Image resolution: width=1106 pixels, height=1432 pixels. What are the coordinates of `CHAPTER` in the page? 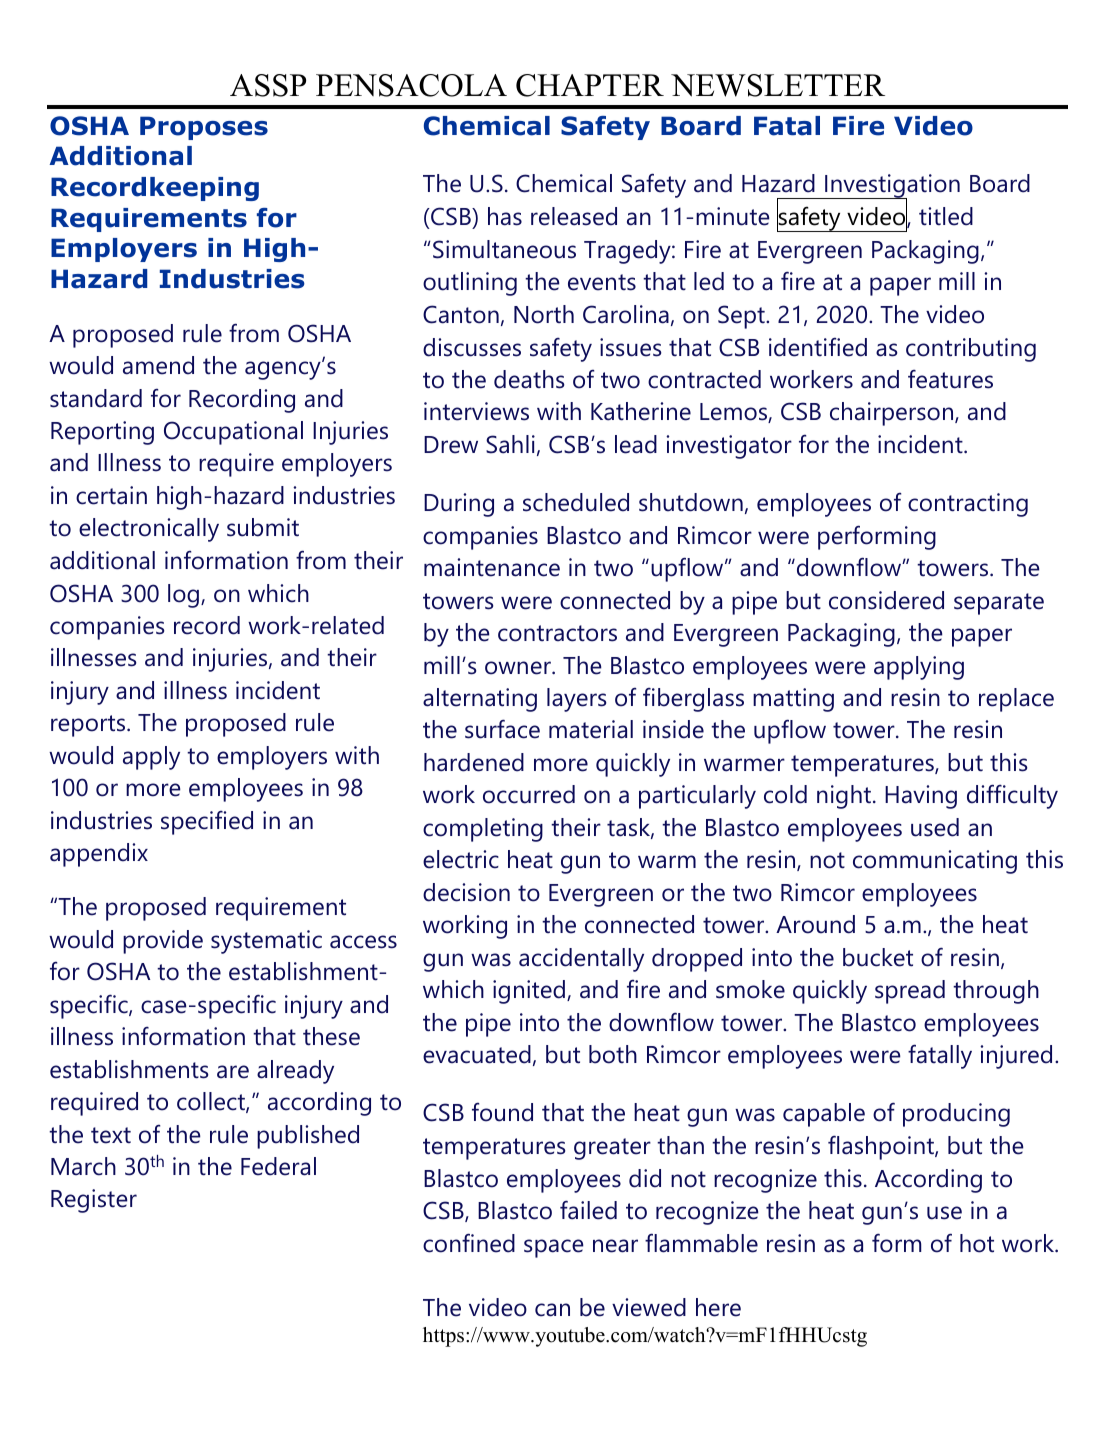 It's located at (590, 85).
